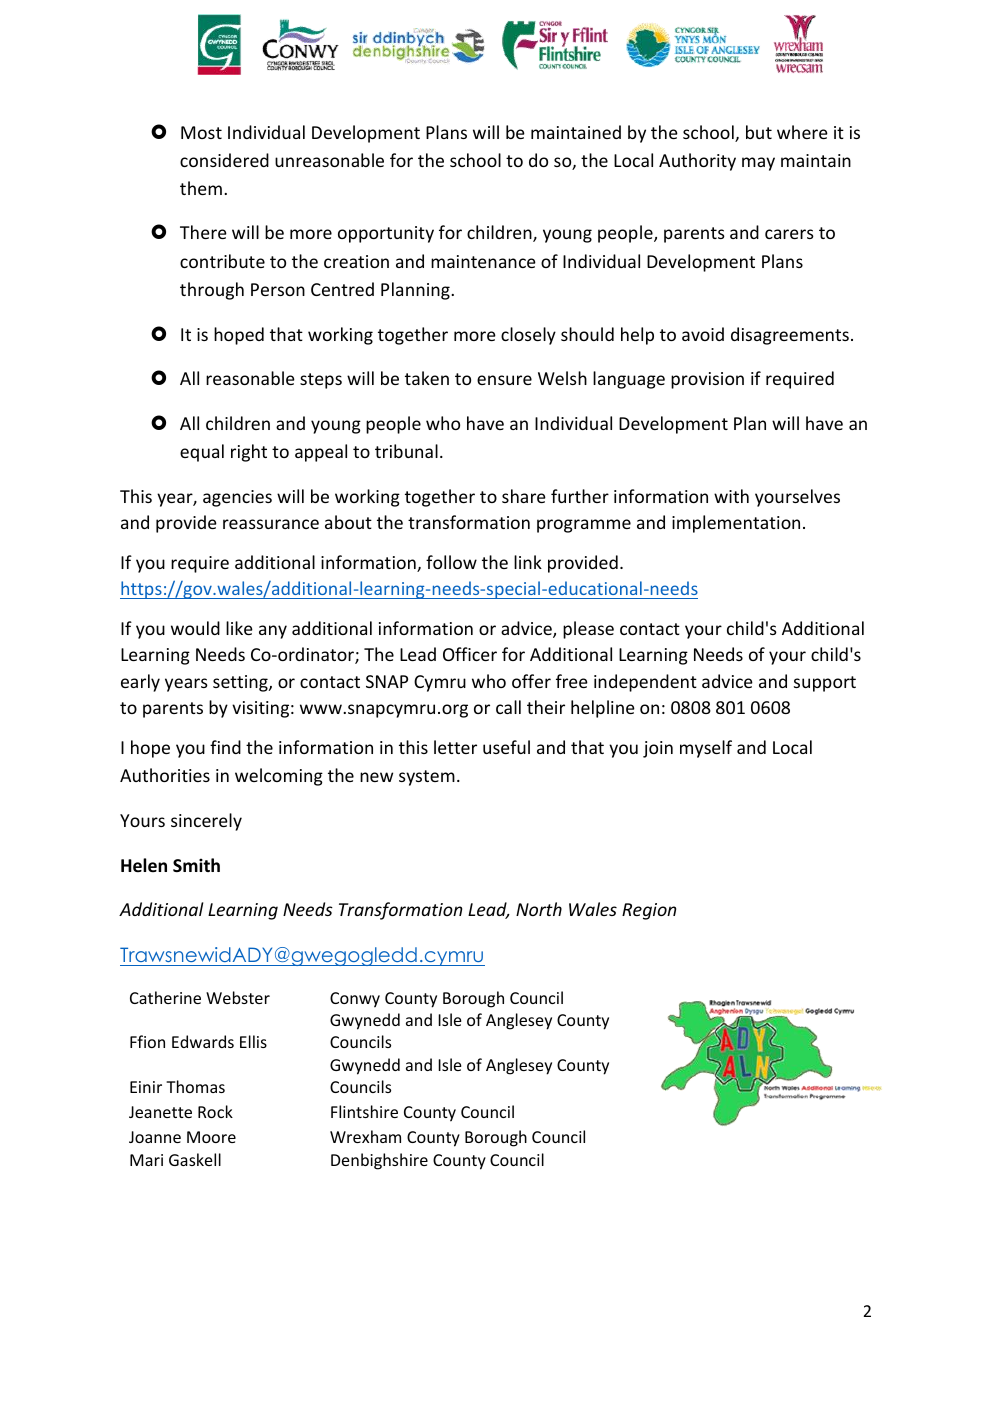 The image size is (992, 1404). What do you see at coordinates (224, 160) in the document?
I see `considered` at bounding box center [224, 160].
